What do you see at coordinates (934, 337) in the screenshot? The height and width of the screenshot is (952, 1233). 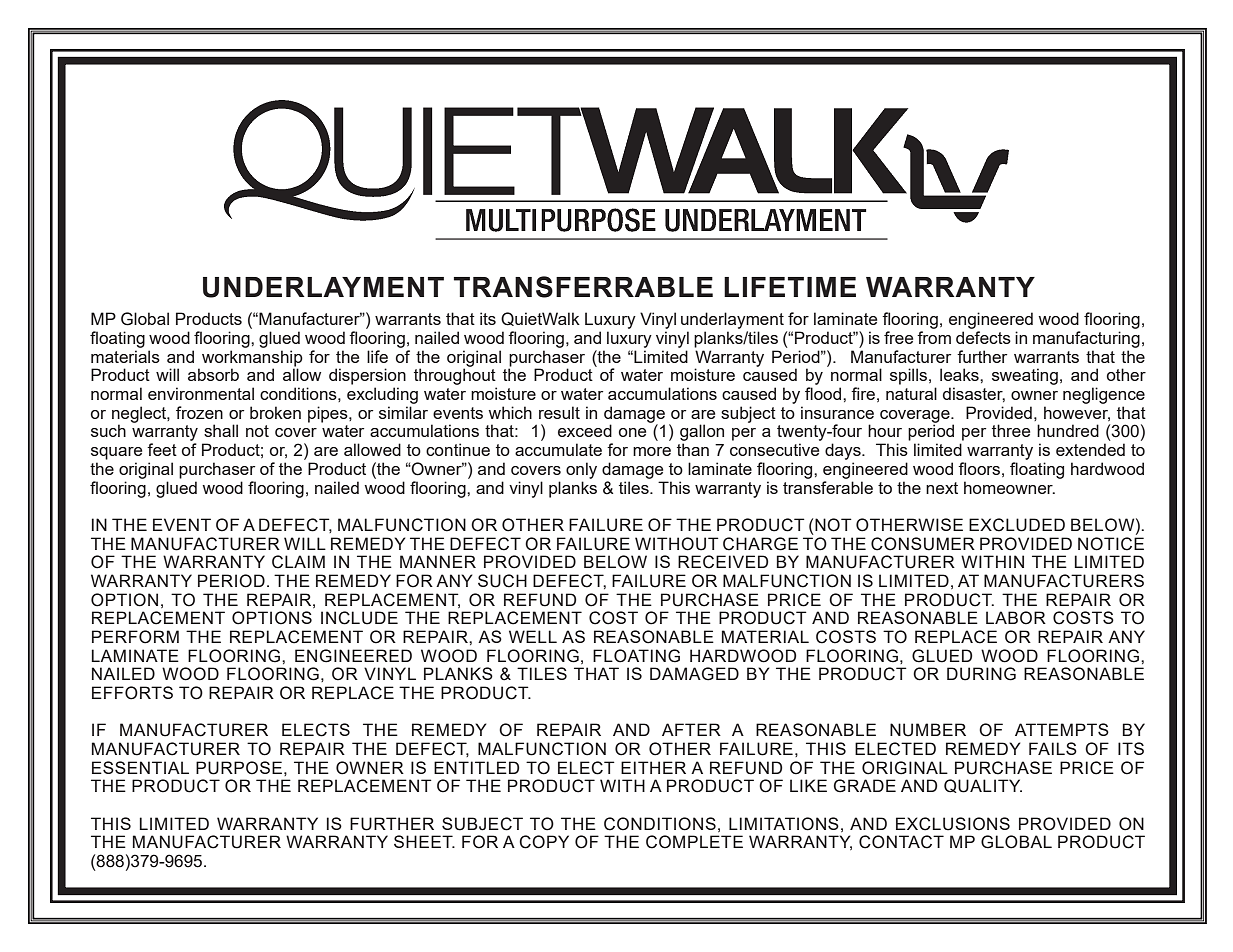 I see `from` at bounding box center [934, 337].
